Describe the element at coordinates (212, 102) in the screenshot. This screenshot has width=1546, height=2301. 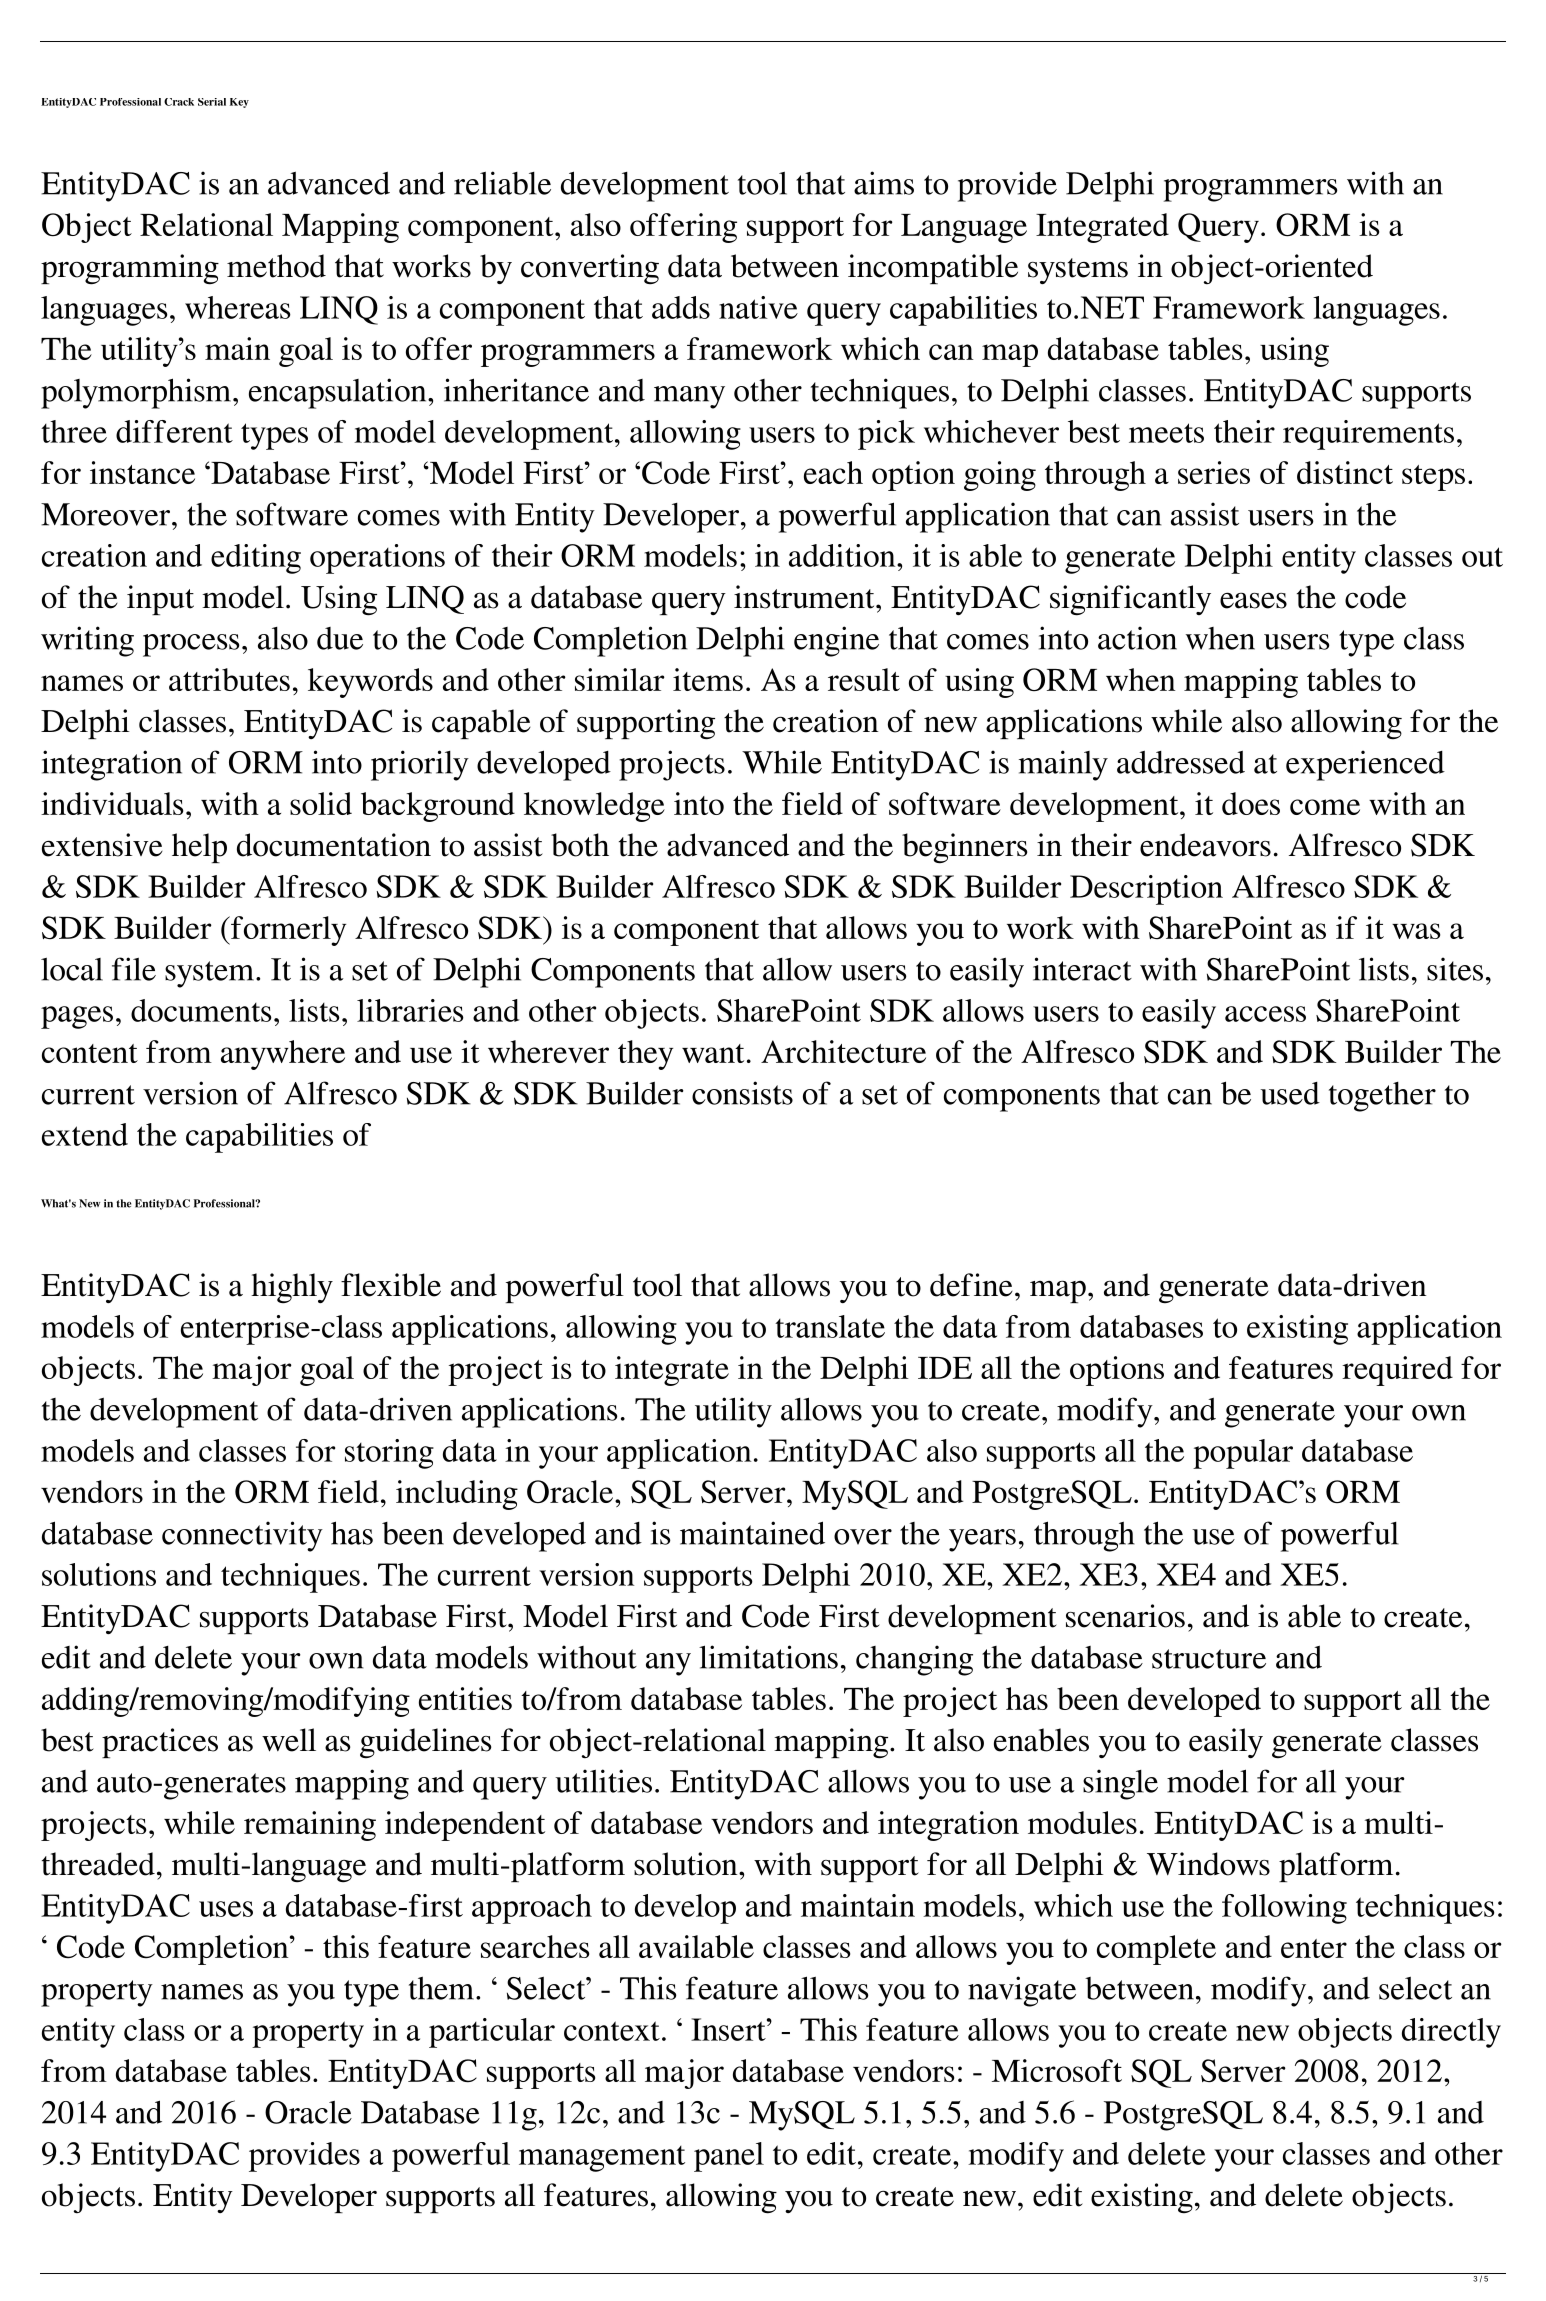
I see `Serial` at that location.
